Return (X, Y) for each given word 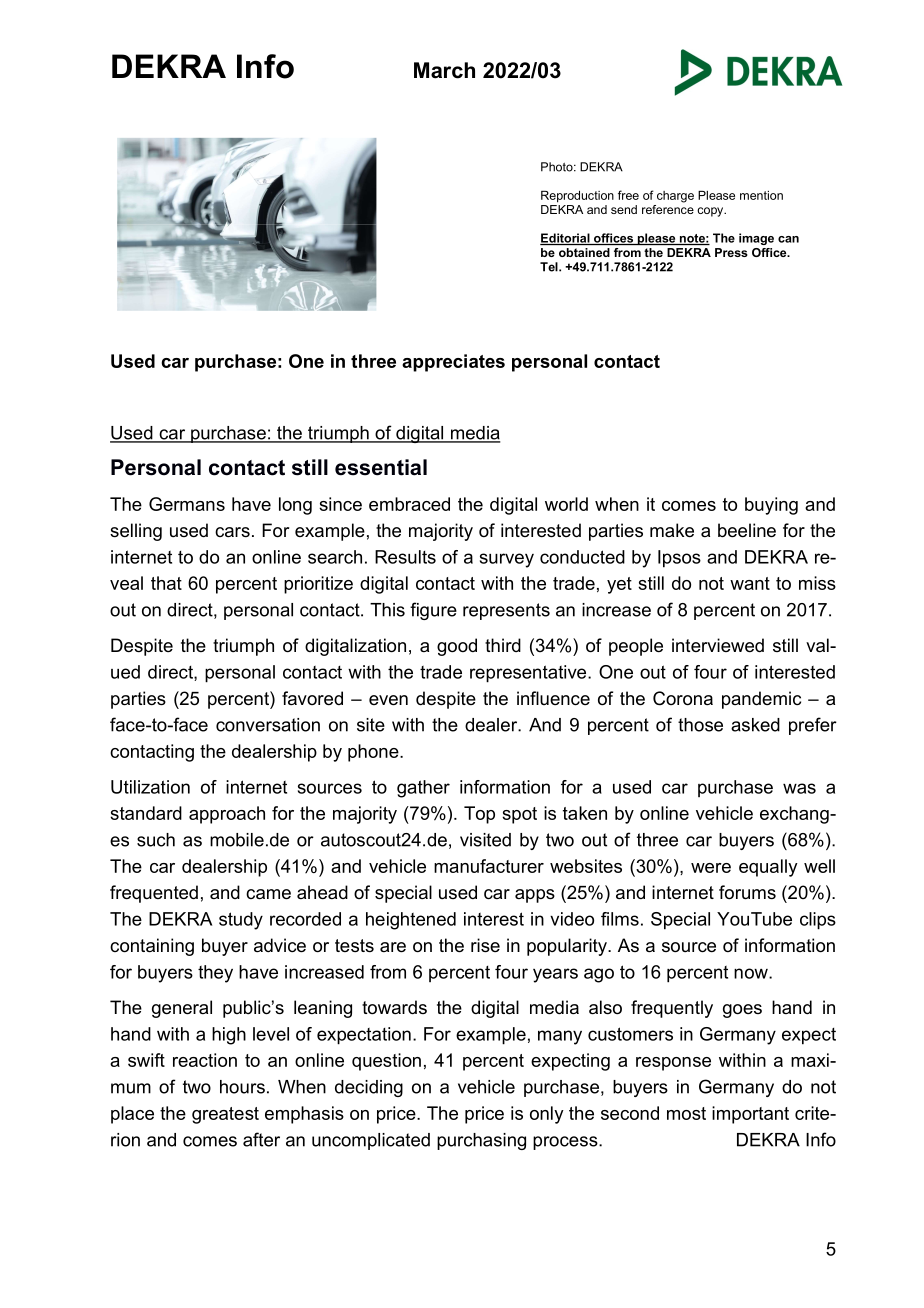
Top (479, 815)
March (444, 70)
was (799, 788)
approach (227, 815)
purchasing (481, 1141)
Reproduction (577, 197)
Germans (187, 504)
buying (771, 506)
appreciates (453, 363)
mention (761, 195)
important (750, 1115)
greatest (225, 1115)
